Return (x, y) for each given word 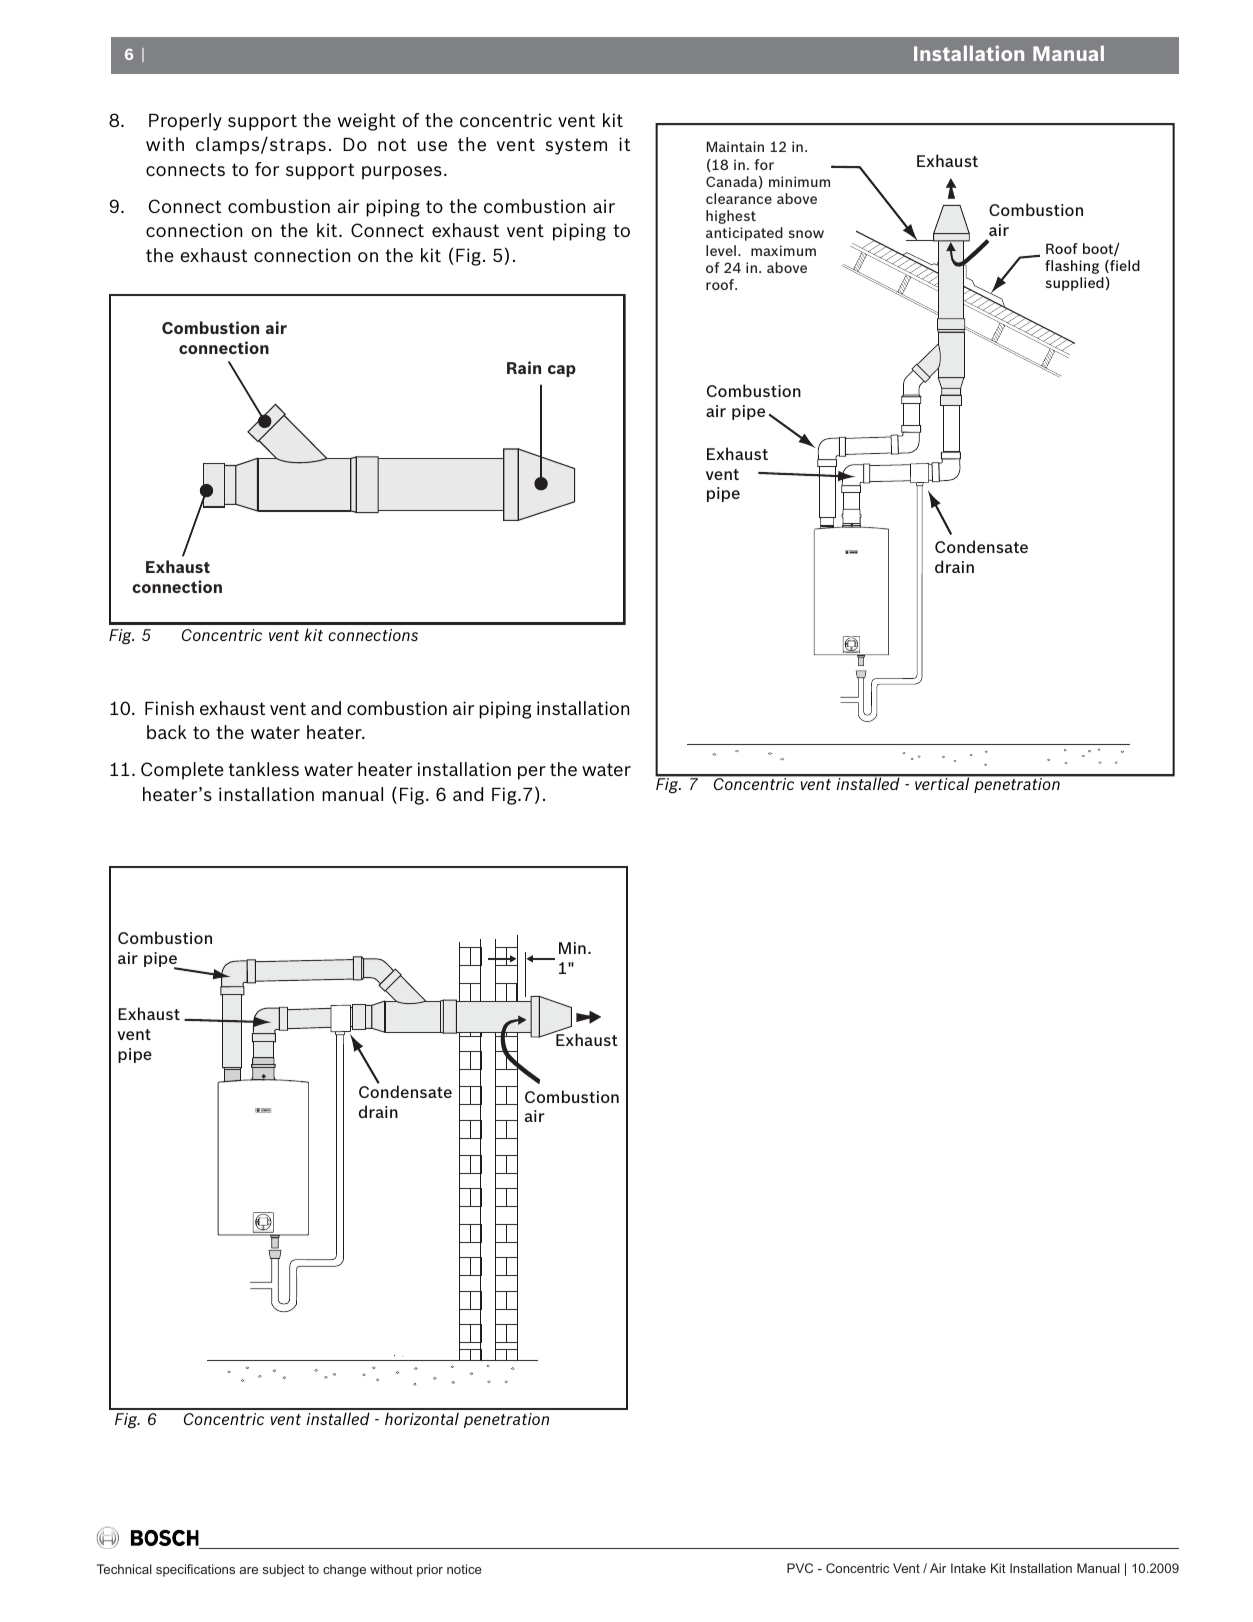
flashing (1072, 267)
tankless (263, 769)
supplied (1074, 284)
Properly (185, 122)
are (249, 1570)
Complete (182, 771)
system (576, 146)
